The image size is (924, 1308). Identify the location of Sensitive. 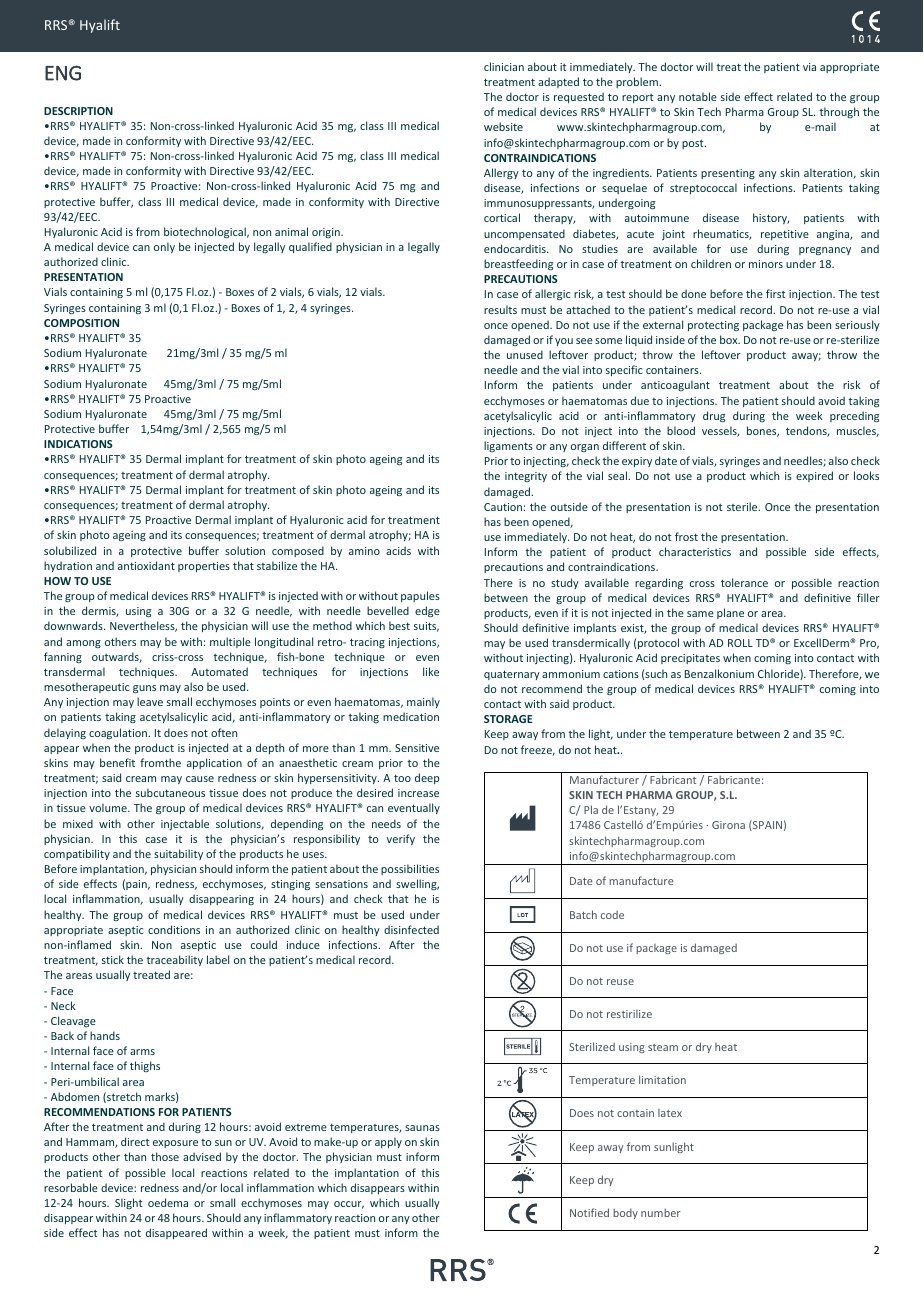
(417, 748).
